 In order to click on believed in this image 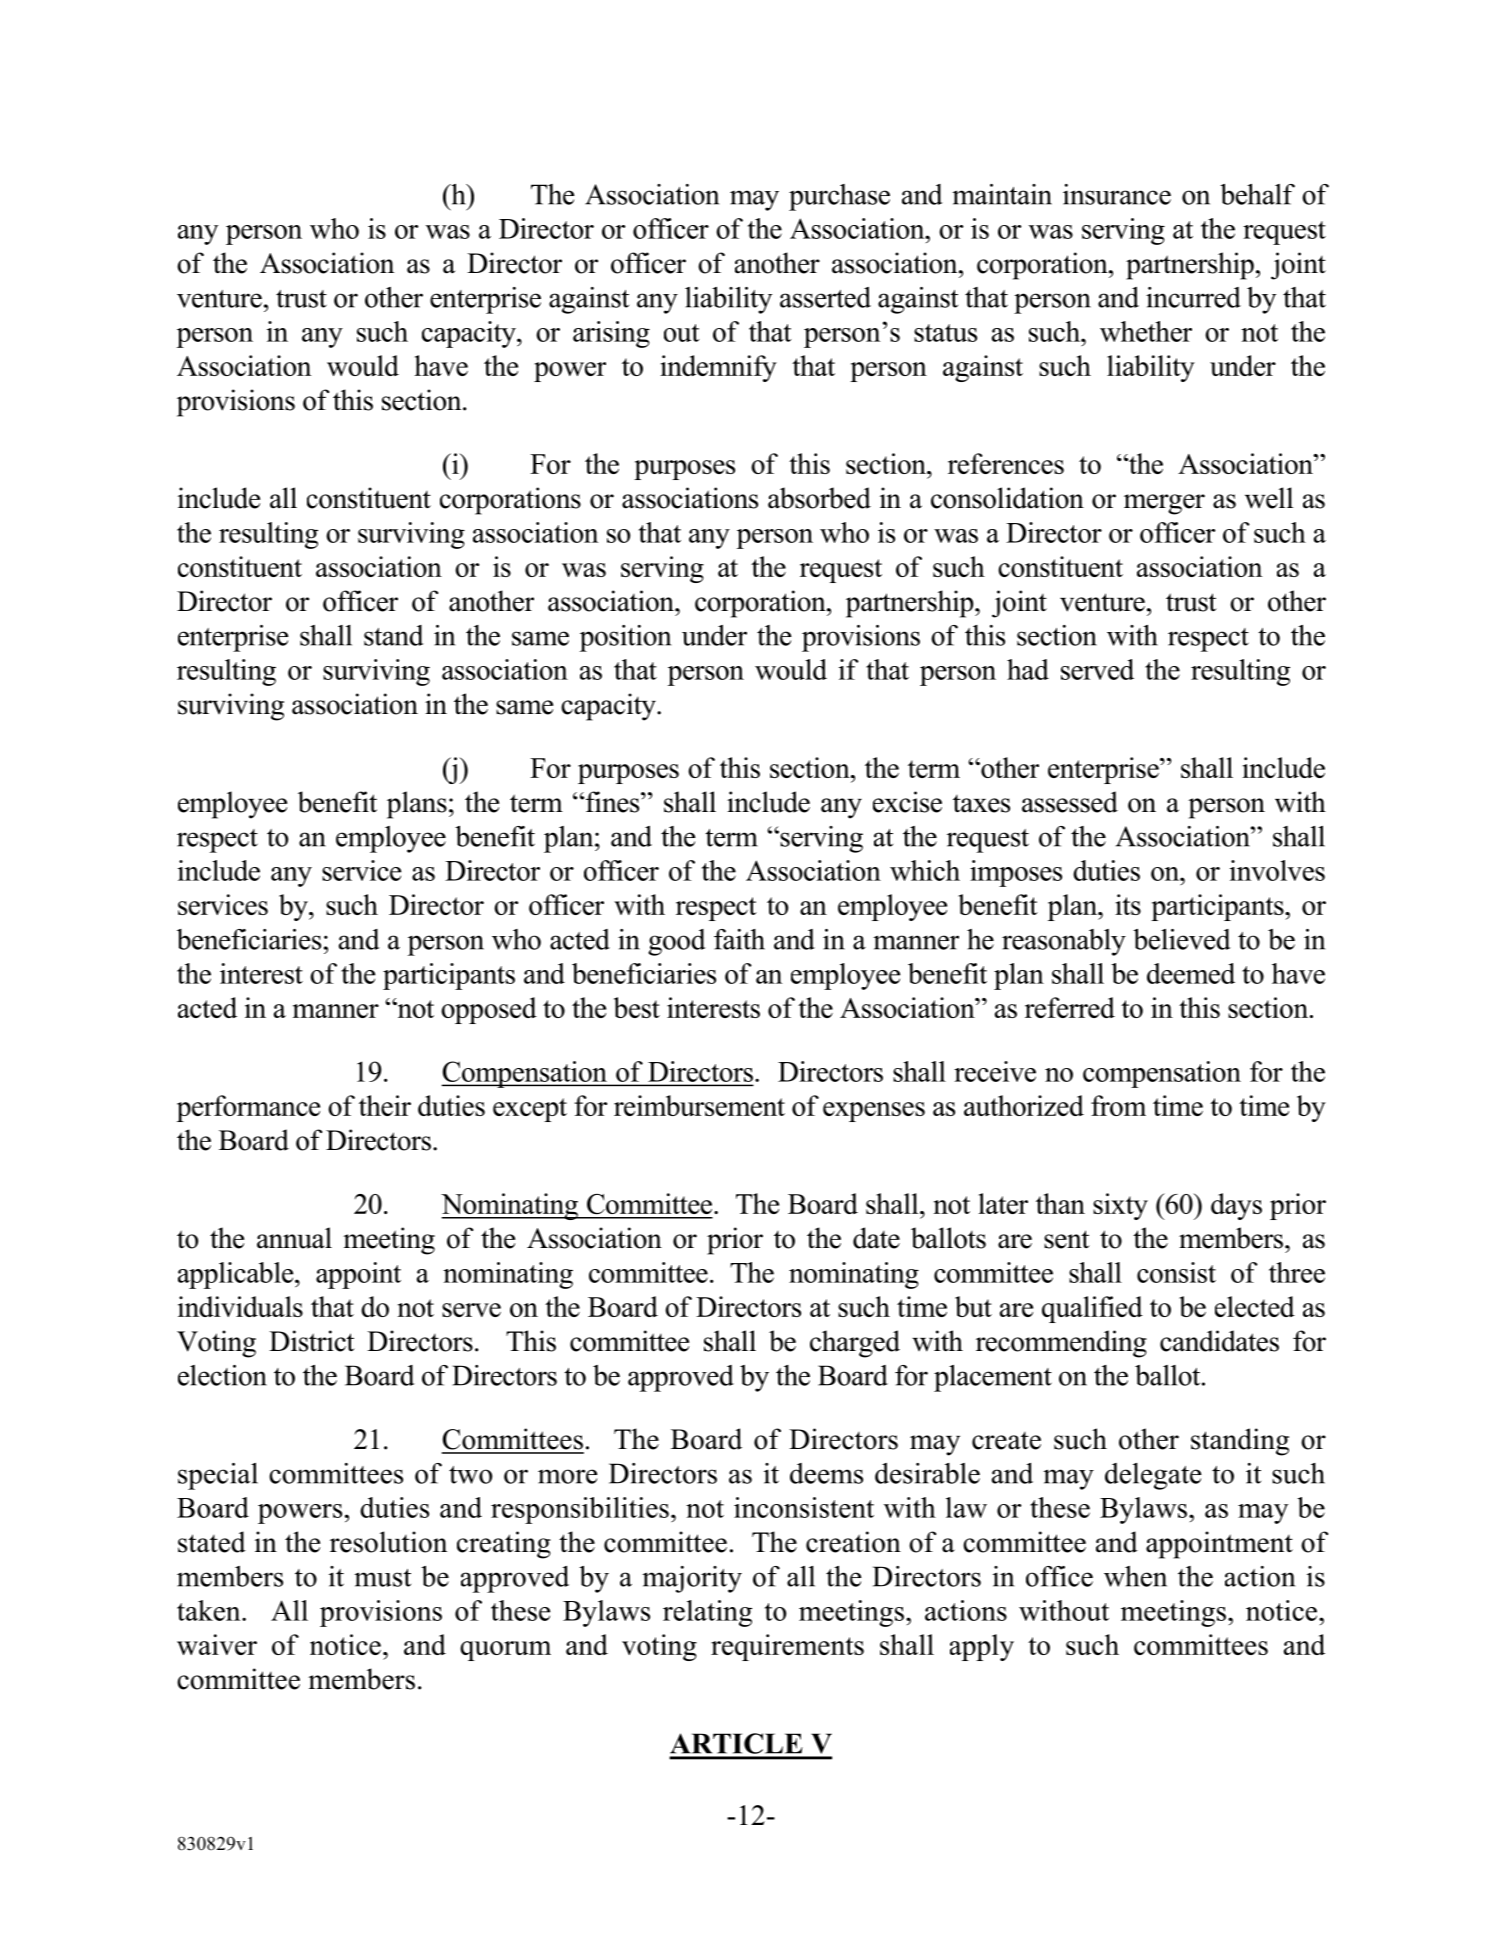, I will do `click(1182, 939)`.
